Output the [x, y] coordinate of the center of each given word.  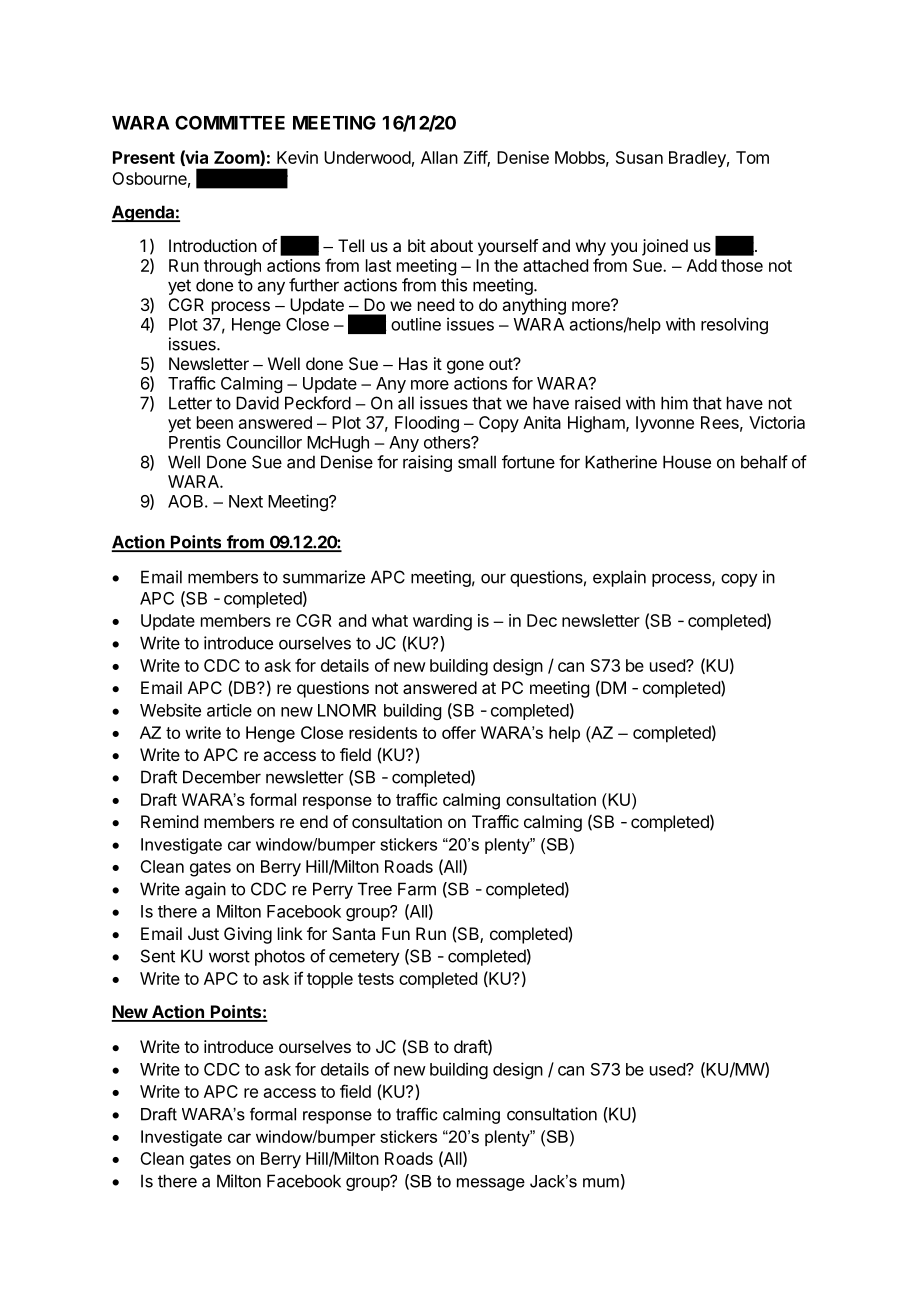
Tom [752, 157]
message [491, 1184]
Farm [417, 889]
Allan [439, 157]
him [674, 403]
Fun [396, 933]
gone [465, 367]
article [229, 710]
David [257, 403]
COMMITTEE [230, 122]
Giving [248, 935]
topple [330, 980]
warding [442, 622]
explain [619, 578]
